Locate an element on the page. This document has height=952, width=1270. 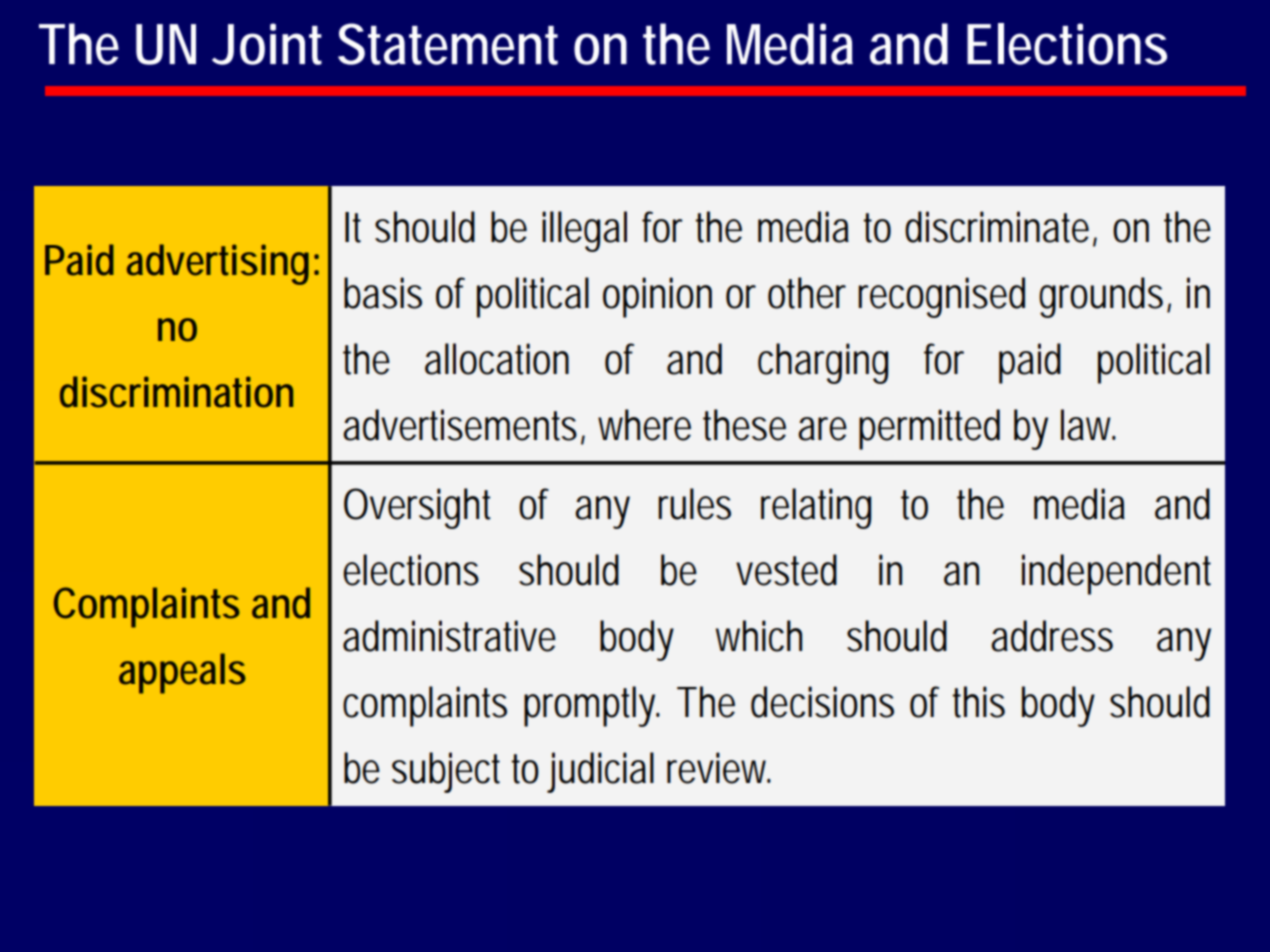
permitted is located at coordinates (929, 429).
